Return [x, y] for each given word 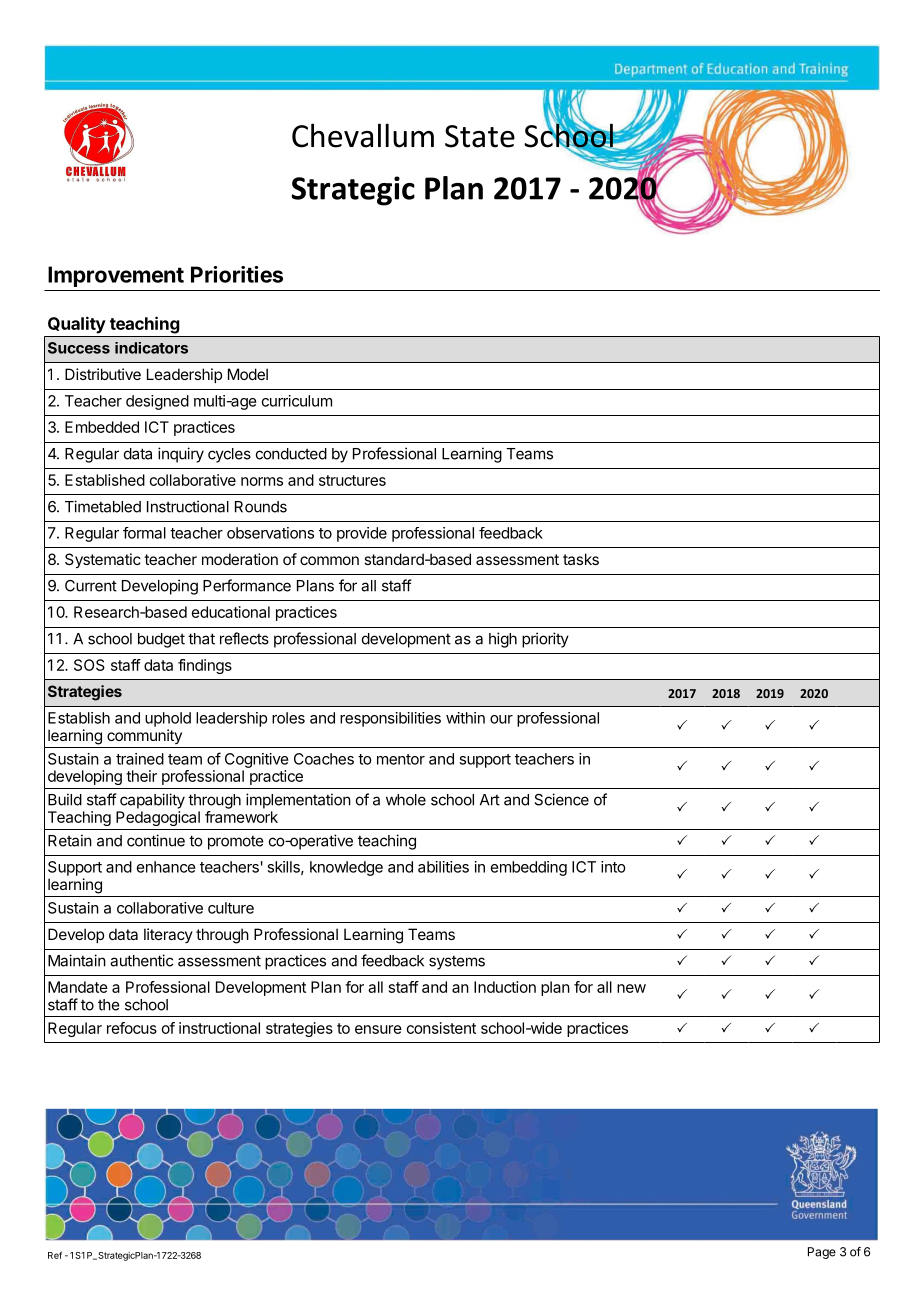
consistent [441, 1028]
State [480, 136]
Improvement [116, 276]
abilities [443, 867]
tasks [581, 559]
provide [362, 534]
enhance [166, 867]
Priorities [237, 274]
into [613, 867]
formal [144, 533]
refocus [132, 1028]
